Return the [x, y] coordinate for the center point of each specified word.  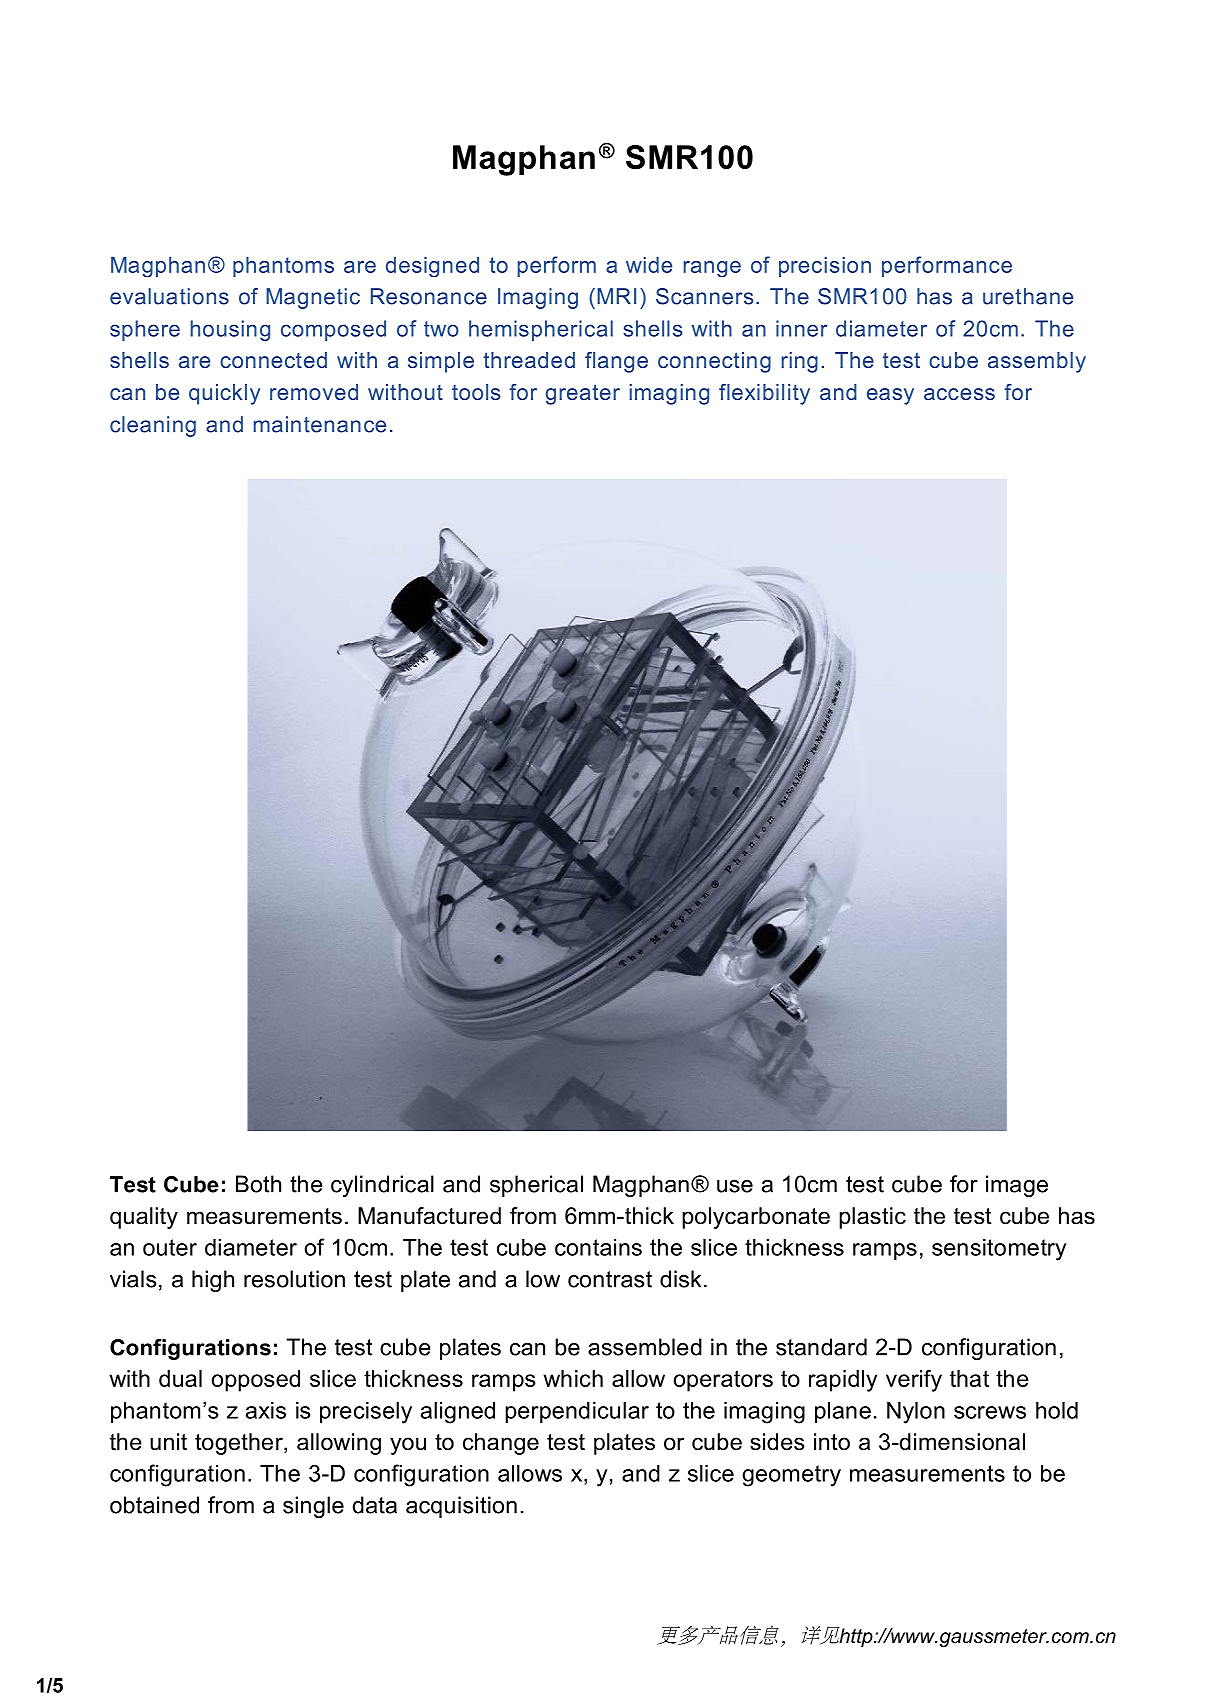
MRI [616, 296]
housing [230, 330]
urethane [1028, 296]
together [240, 1444]
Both [258, 1184]
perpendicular [577, 1412]
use [735, 1186]
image [1017, 1186]
